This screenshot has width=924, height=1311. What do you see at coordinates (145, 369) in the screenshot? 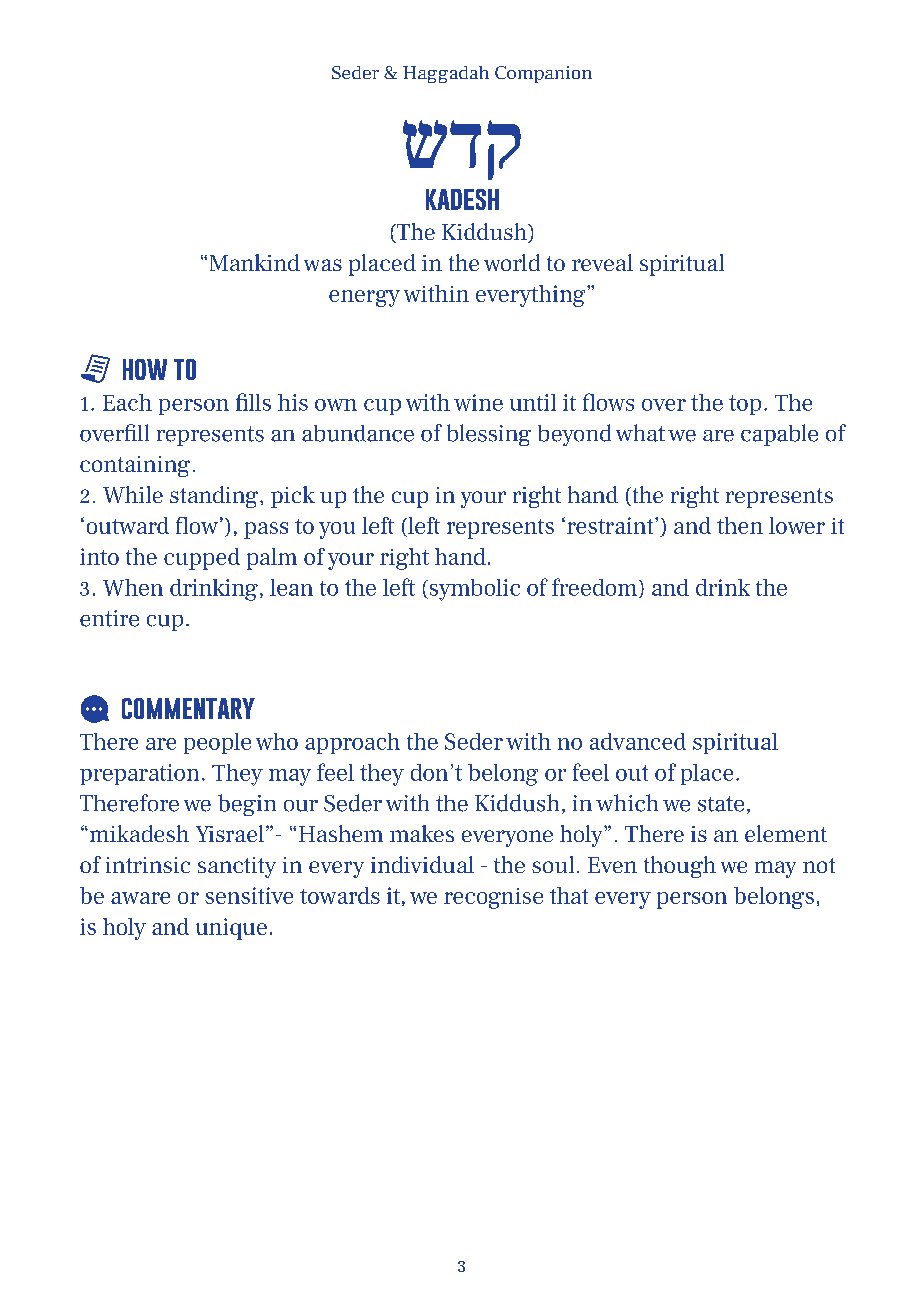
I see `how` at bounding box center [145, 369].
